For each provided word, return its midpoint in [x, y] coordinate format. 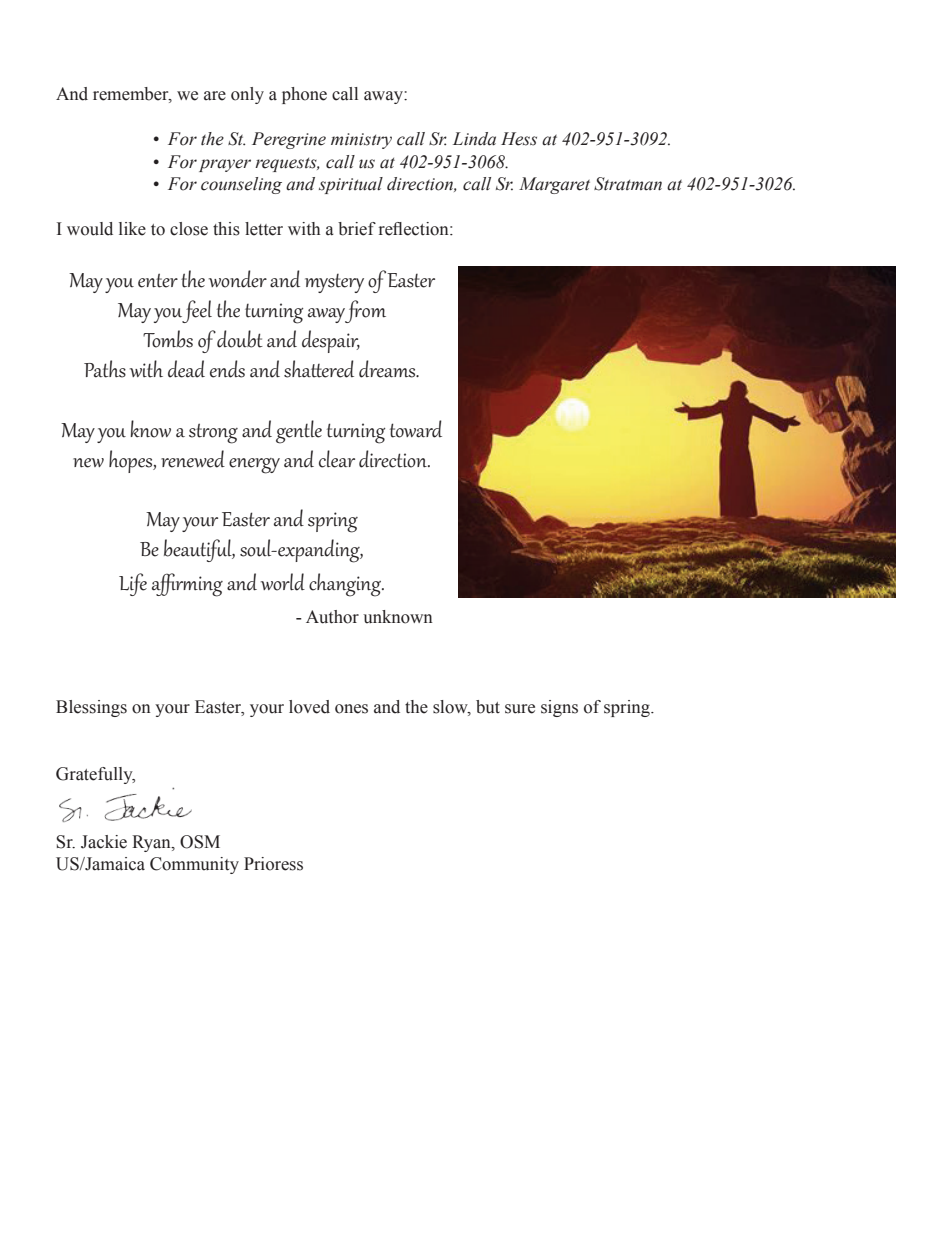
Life [133, 584]
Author [332, 617]
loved [309, 707]
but [488, 707]
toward [416, 429]
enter [158, 280]
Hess [519, 139]
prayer [225, 165]
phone [304, 95]
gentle [299, 432]
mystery [334, 283]
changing [346, 585]
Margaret [554, 185]
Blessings [91, 708]
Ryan [152, 843]
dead [186, 369]
